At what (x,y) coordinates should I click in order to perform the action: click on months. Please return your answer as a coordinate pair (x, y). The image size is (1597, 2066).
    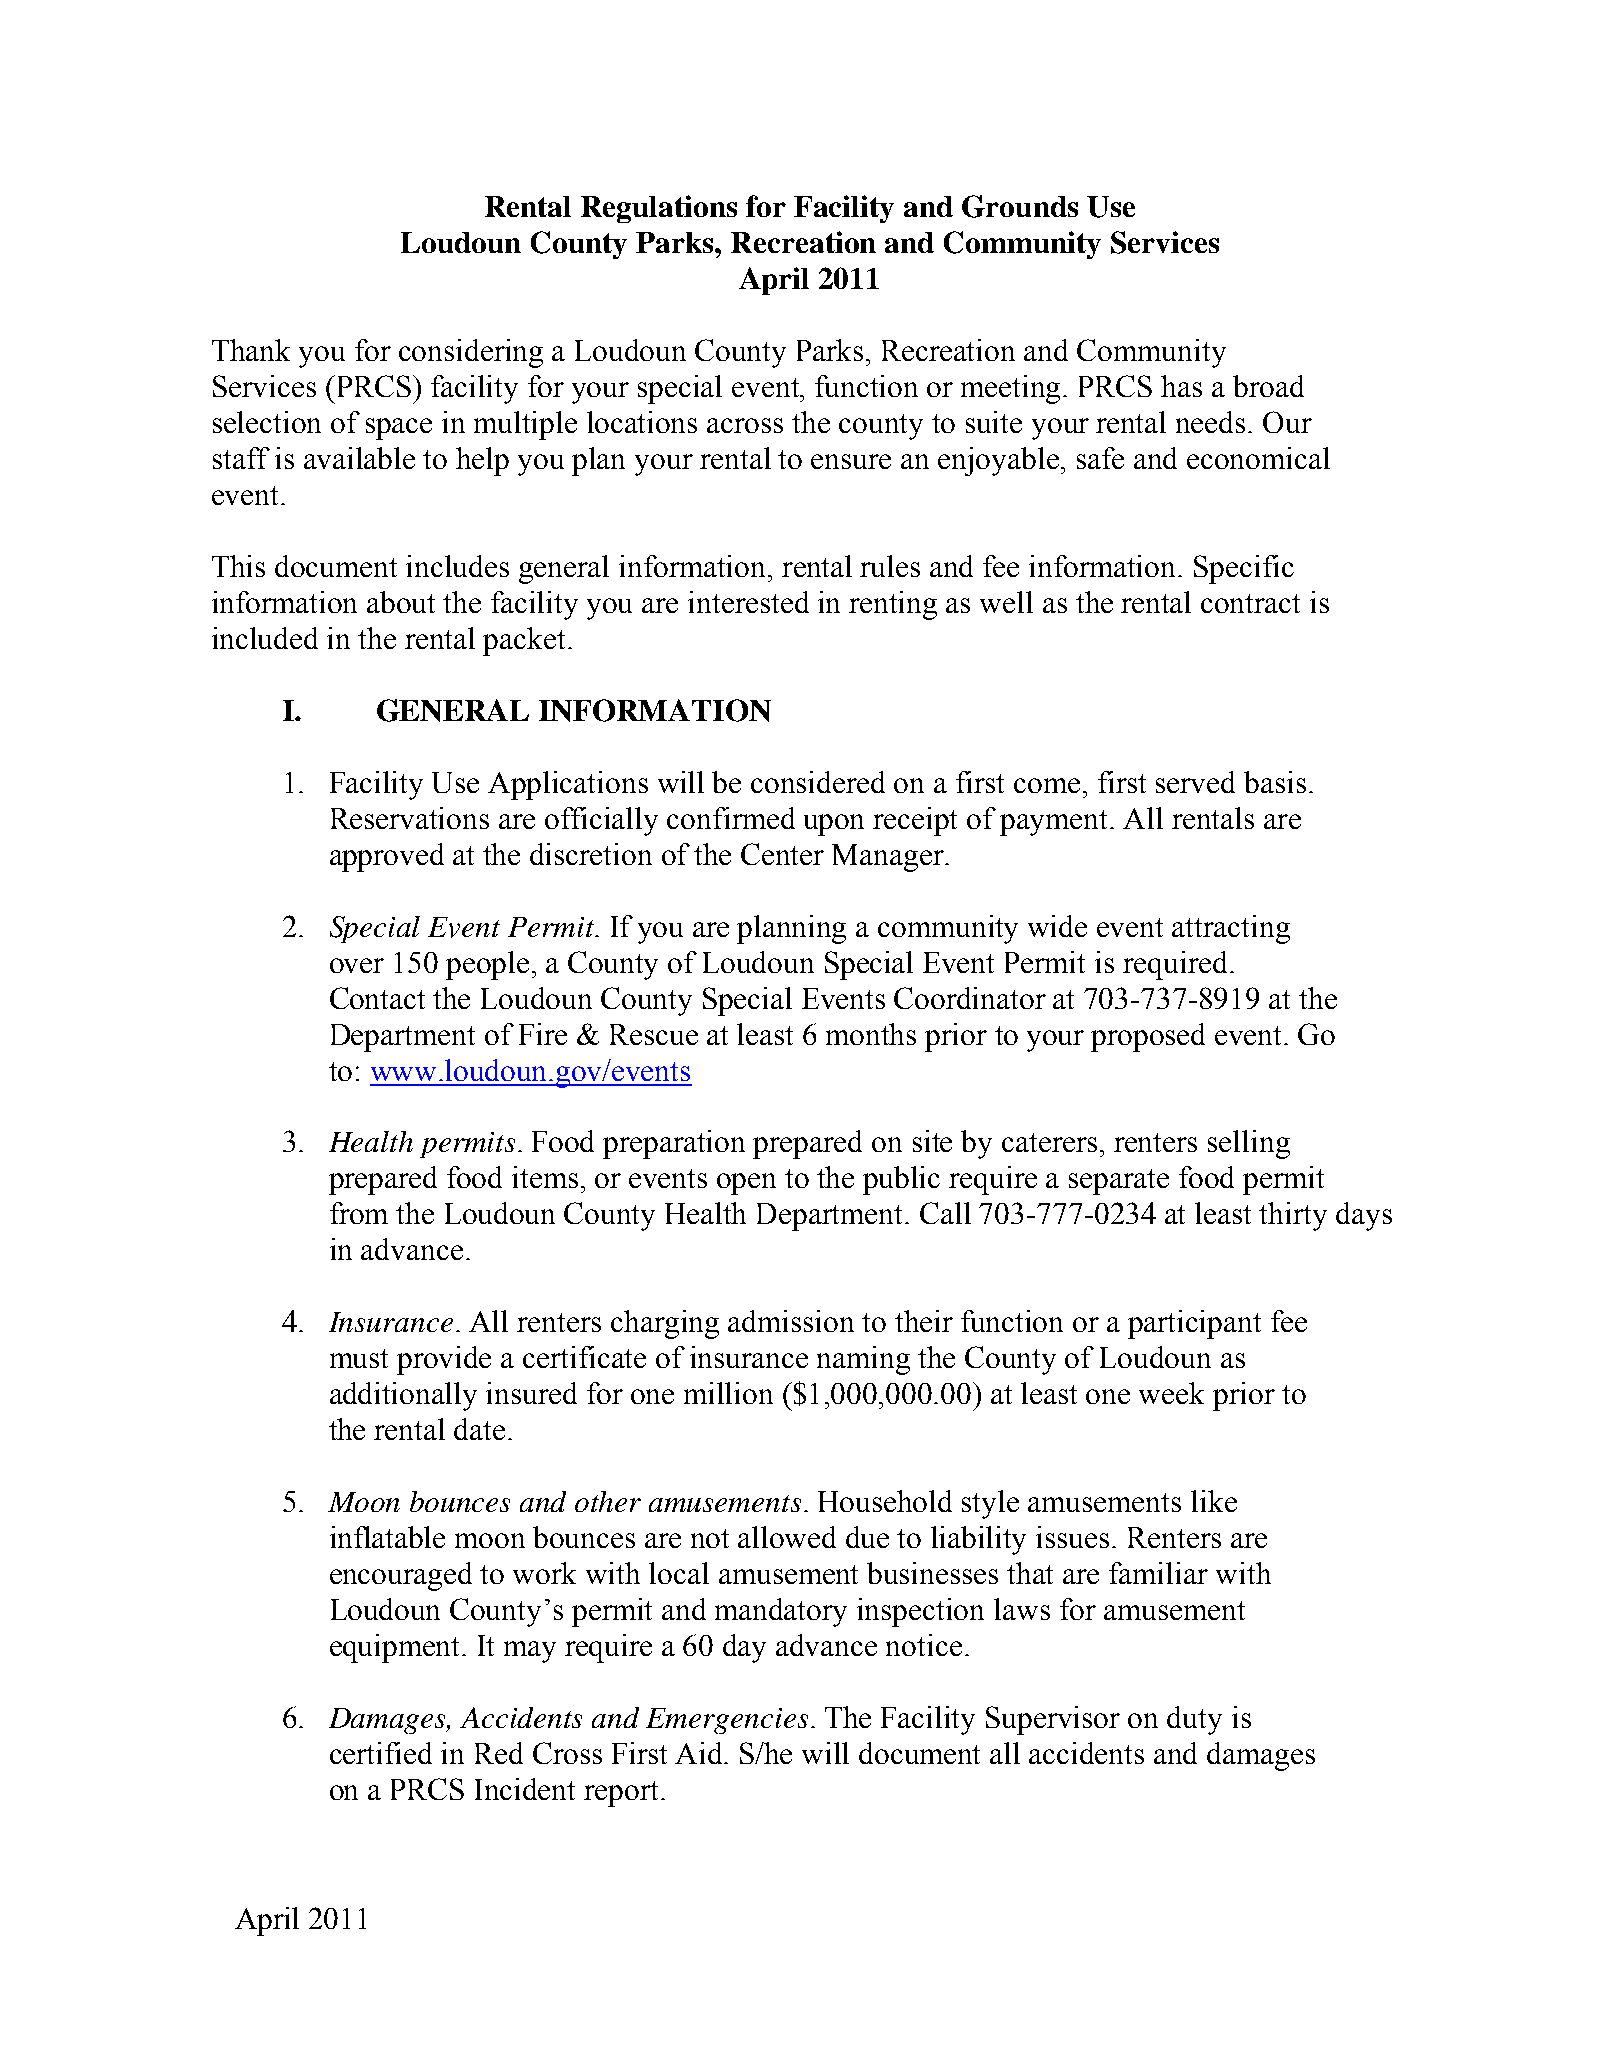
    Looking at the image, I should click on (871, 1034).
